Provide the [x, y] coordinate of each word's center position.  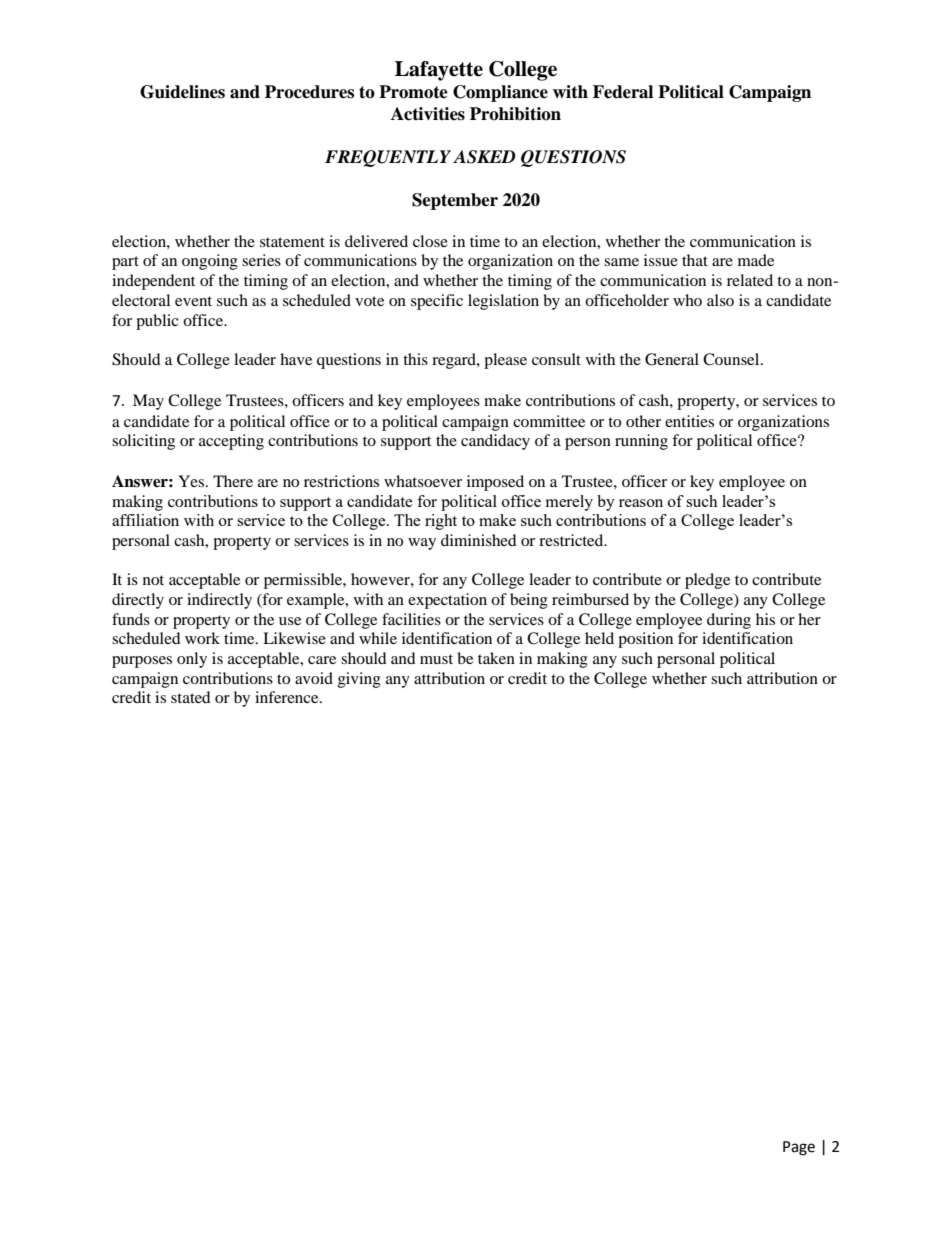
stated [191, 697]
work [202, 638]
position [645, 640]
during [729, 621]
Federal [623, 92]
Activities [428, 114]
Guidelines [182, 92]
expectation [447, 601]
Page [799, 1148]
